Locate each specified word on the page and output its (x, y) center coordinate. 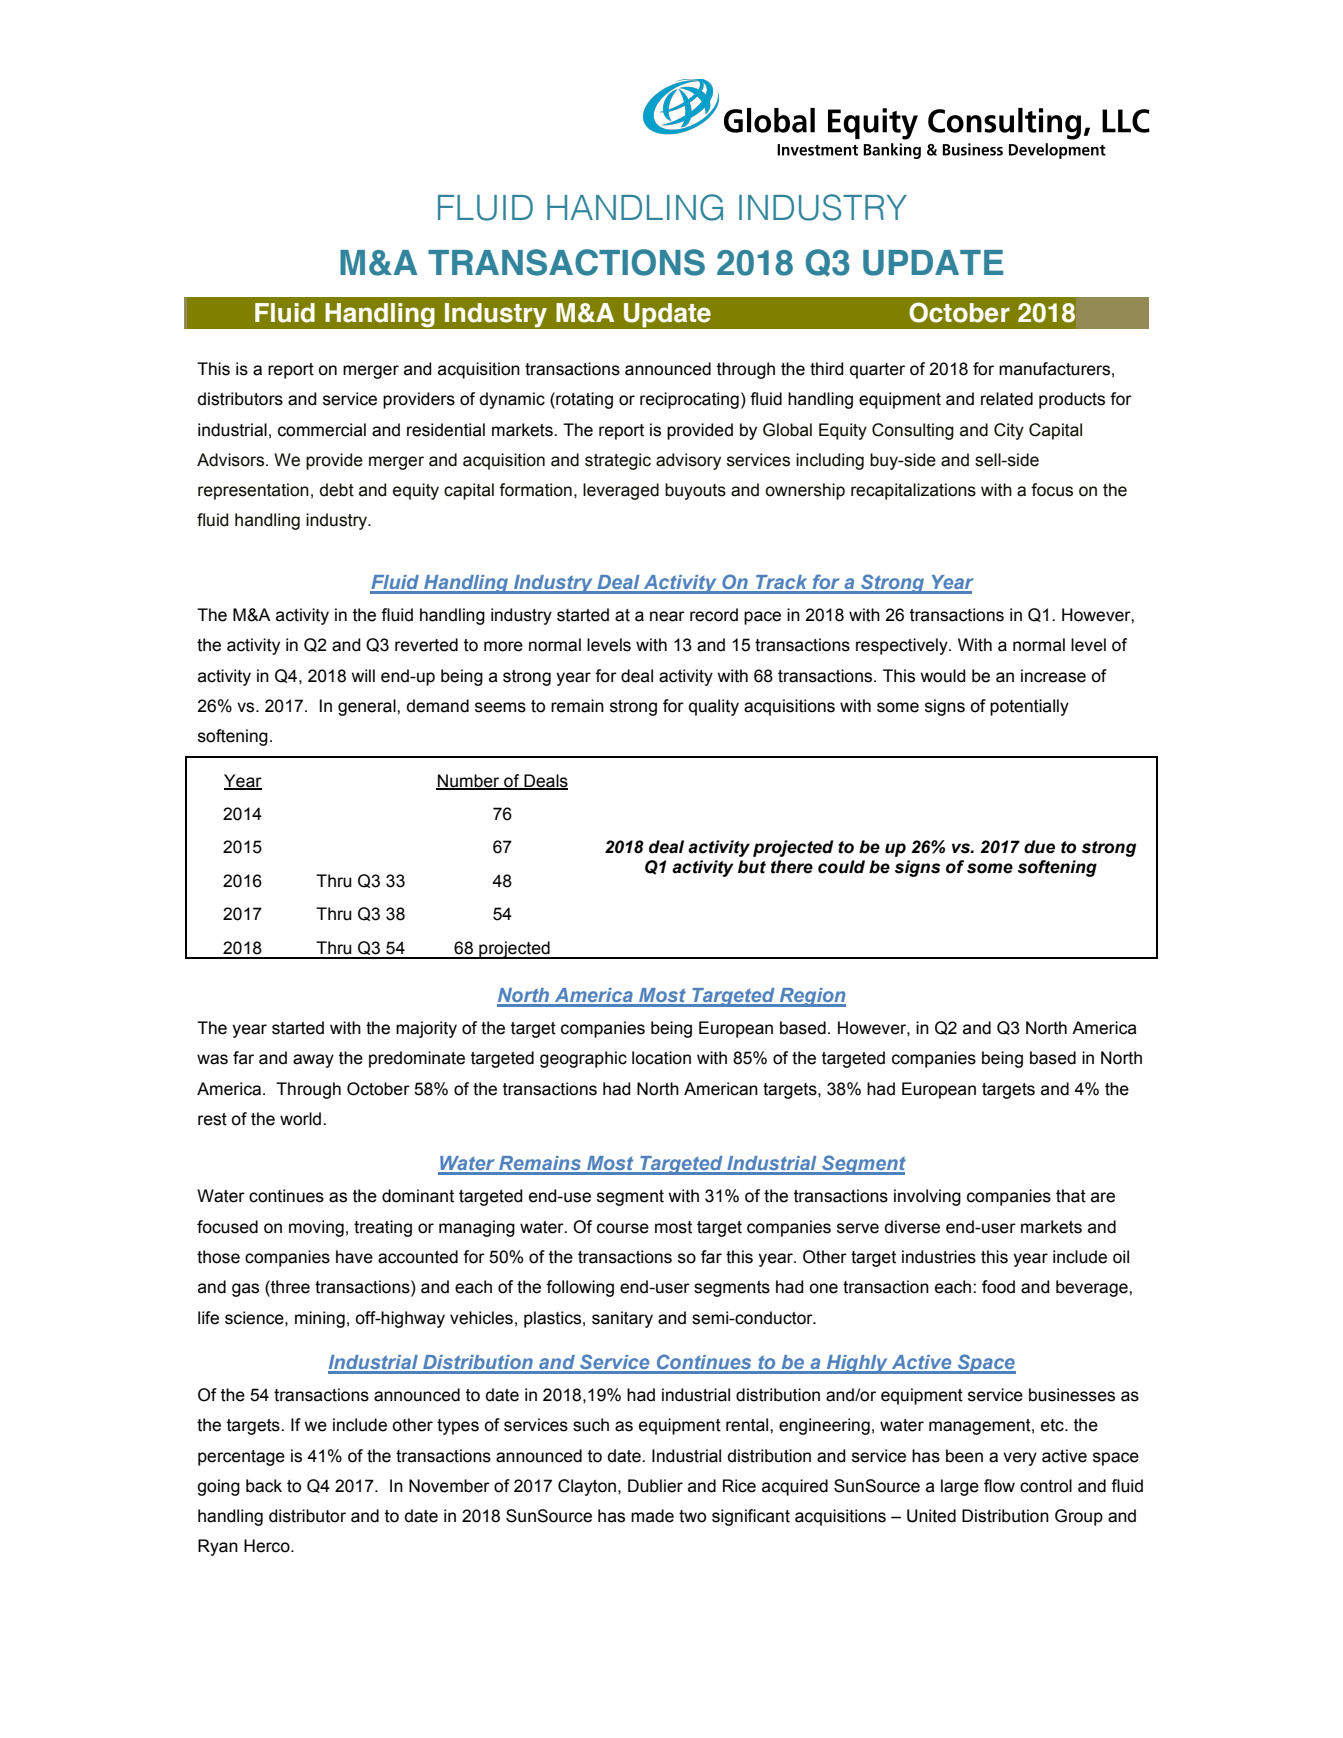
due (1039, 847)
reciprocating (689, 400)
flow (999, 1486)
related (1007, 399)
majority (426, 1029)
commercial (322, 430)
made (652, 1516)
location (661, 1058)
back (264, 1486)
